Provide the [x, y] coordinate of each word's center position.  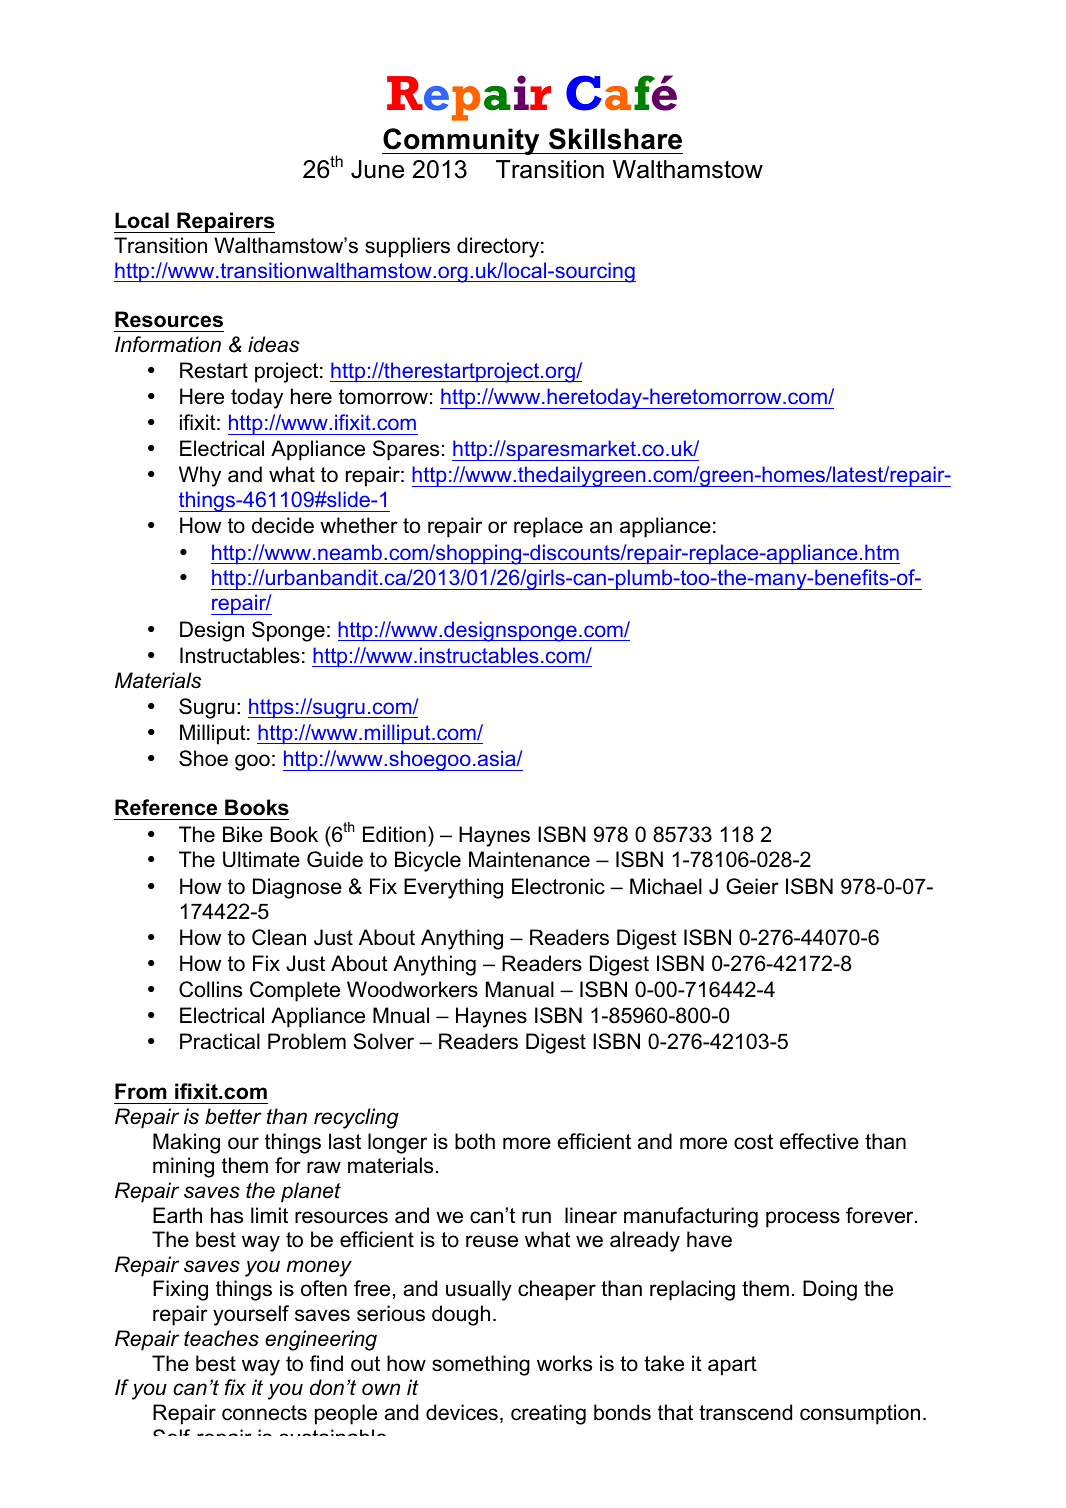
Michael [666, 886]
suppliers [407, 247]
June [377, 169]
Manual [520, 989]
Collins [210, 989]
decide [283, 525]
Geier [752, 886]
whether [359, 525]
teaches [221, 1338]
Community [462, 141]
